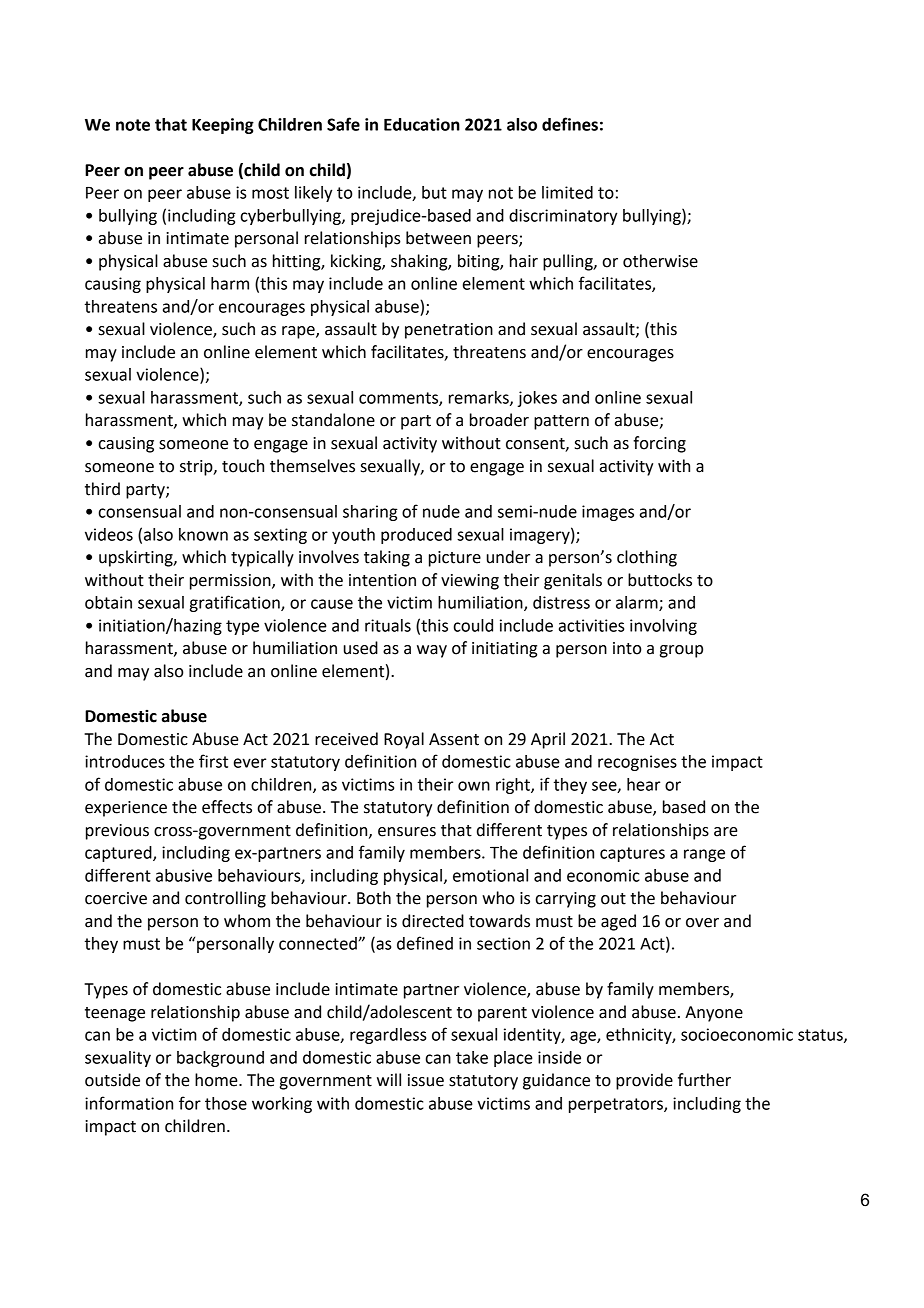  What do you see at coordinates (217, 1080) in the screenshot?
I see `home` at bounding box center [217, 1080].
